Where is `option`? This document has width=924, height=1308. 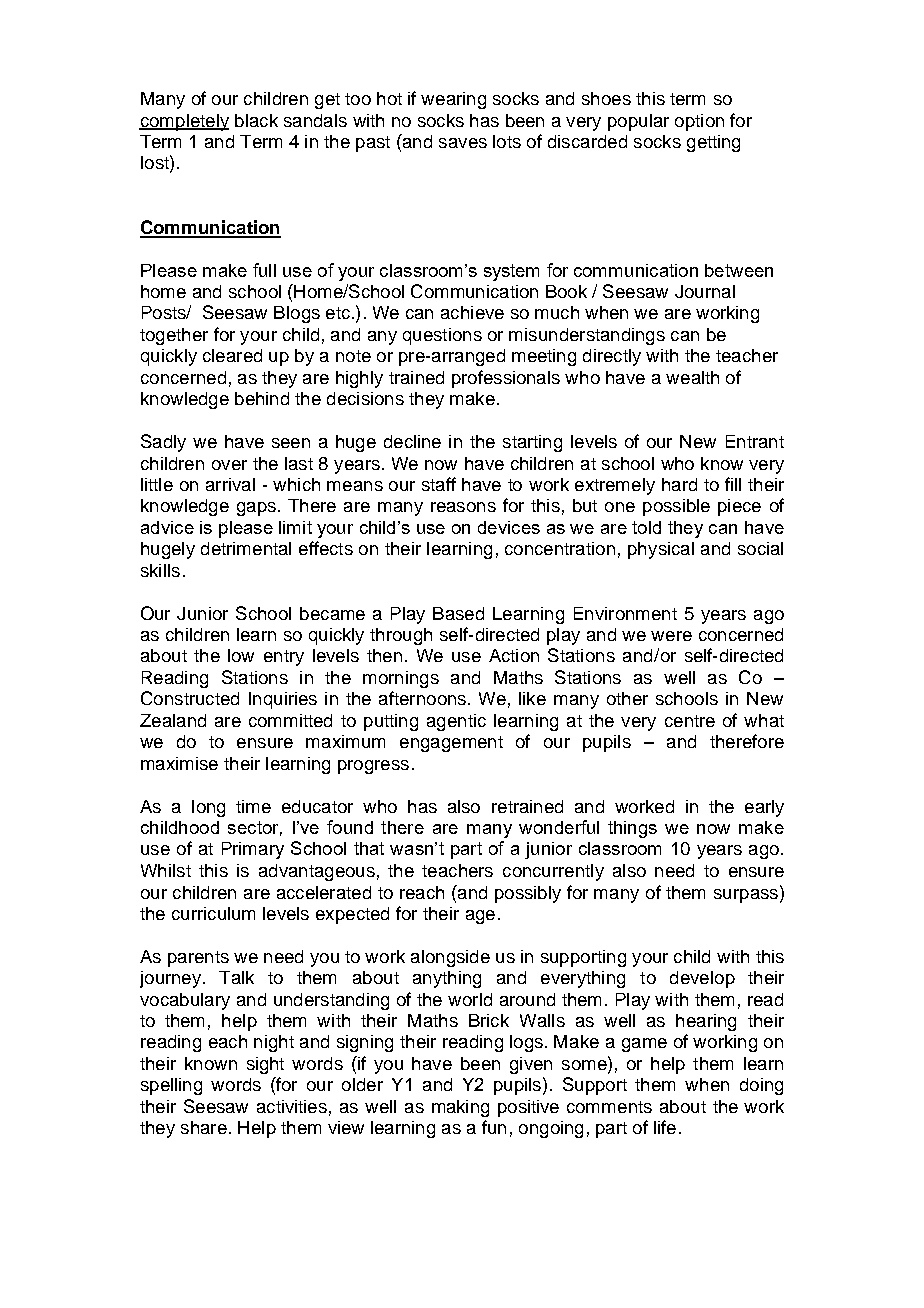 option is located at coordinates (699, 122).
